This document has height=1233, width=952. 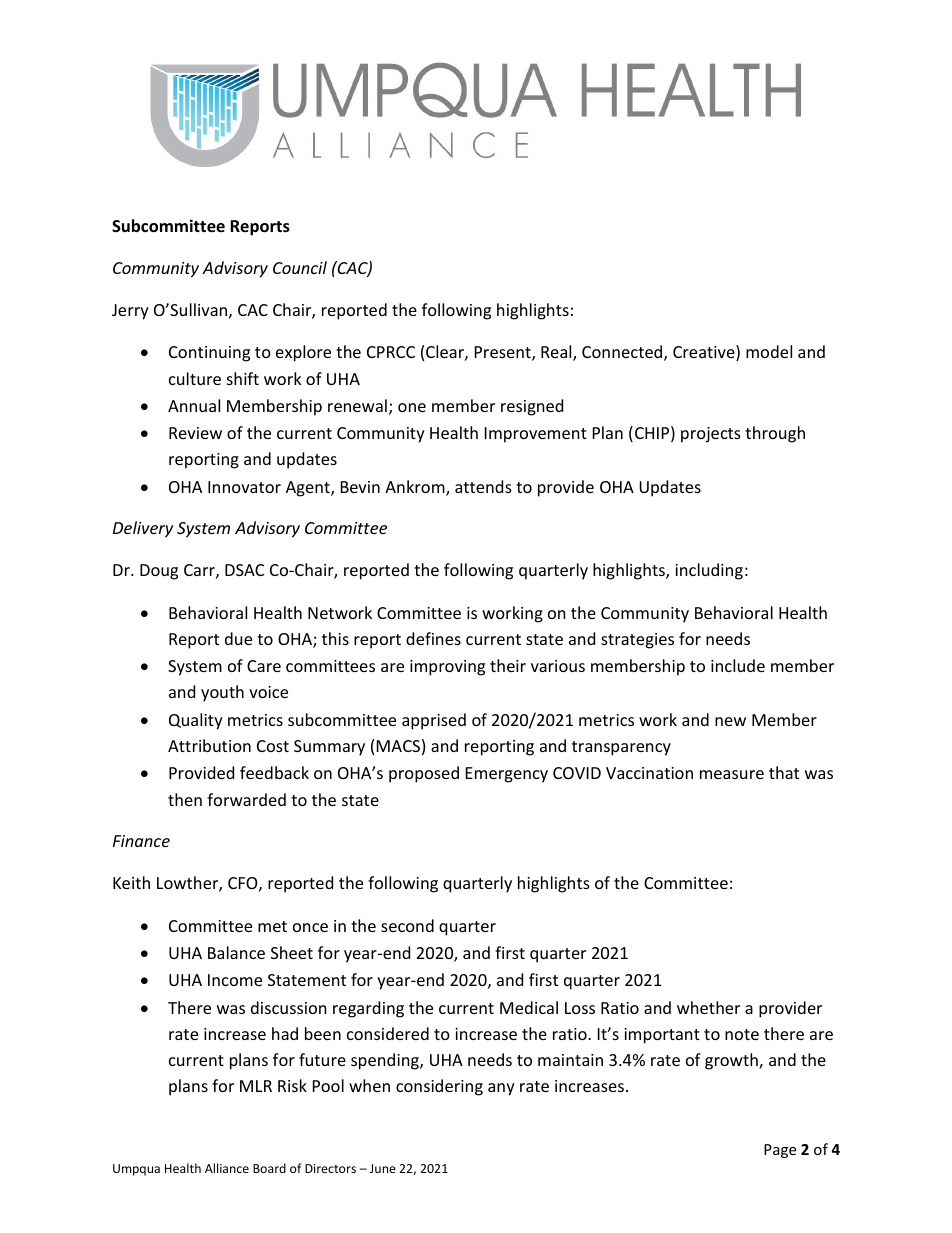 What do you see at coordinates (708, 1007) in the document?
I see `whether` at bounding box center [708, 1007].
